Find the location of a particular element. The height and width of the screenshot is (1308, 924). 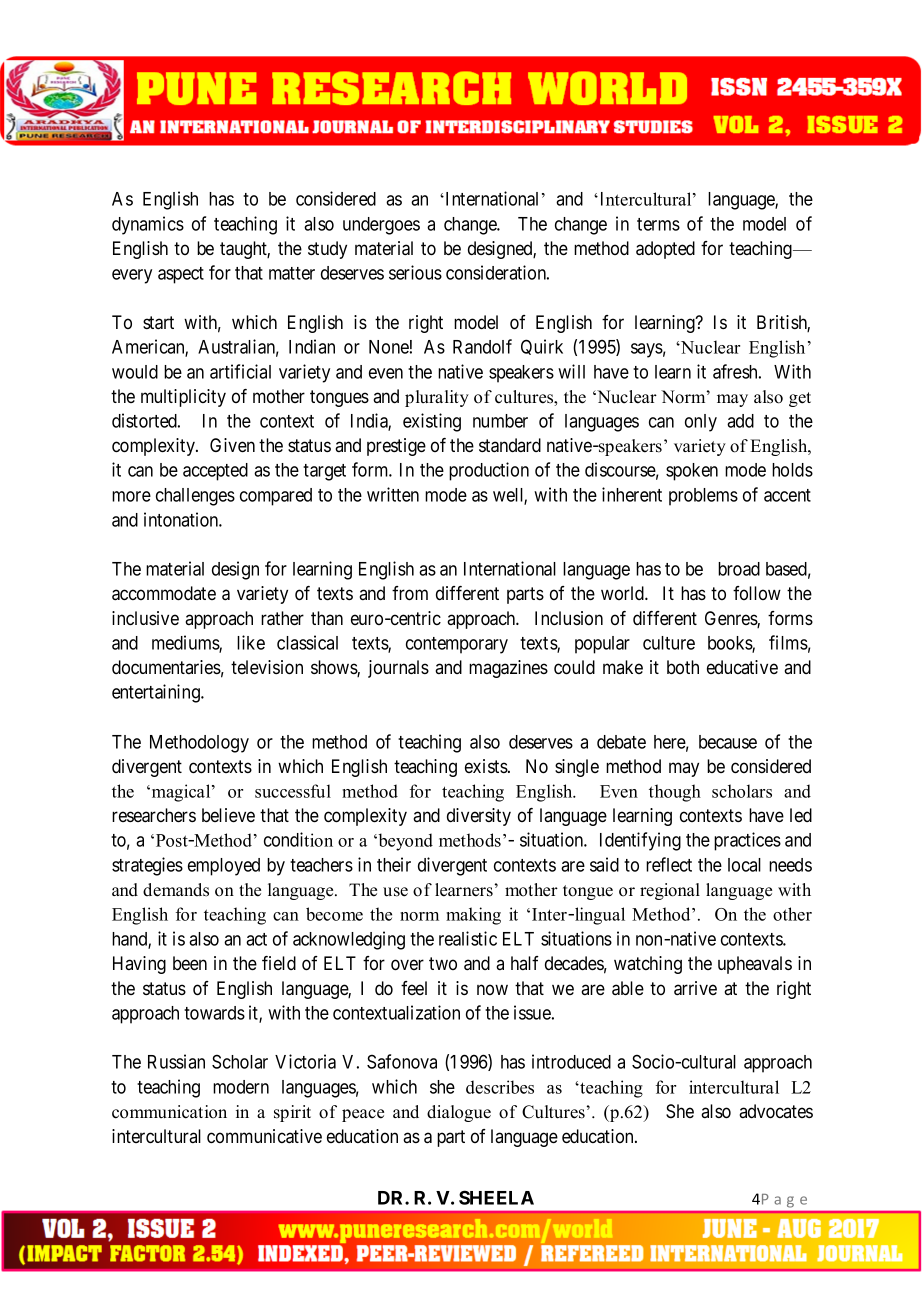

adopted is located at coordinates (665, 250).
